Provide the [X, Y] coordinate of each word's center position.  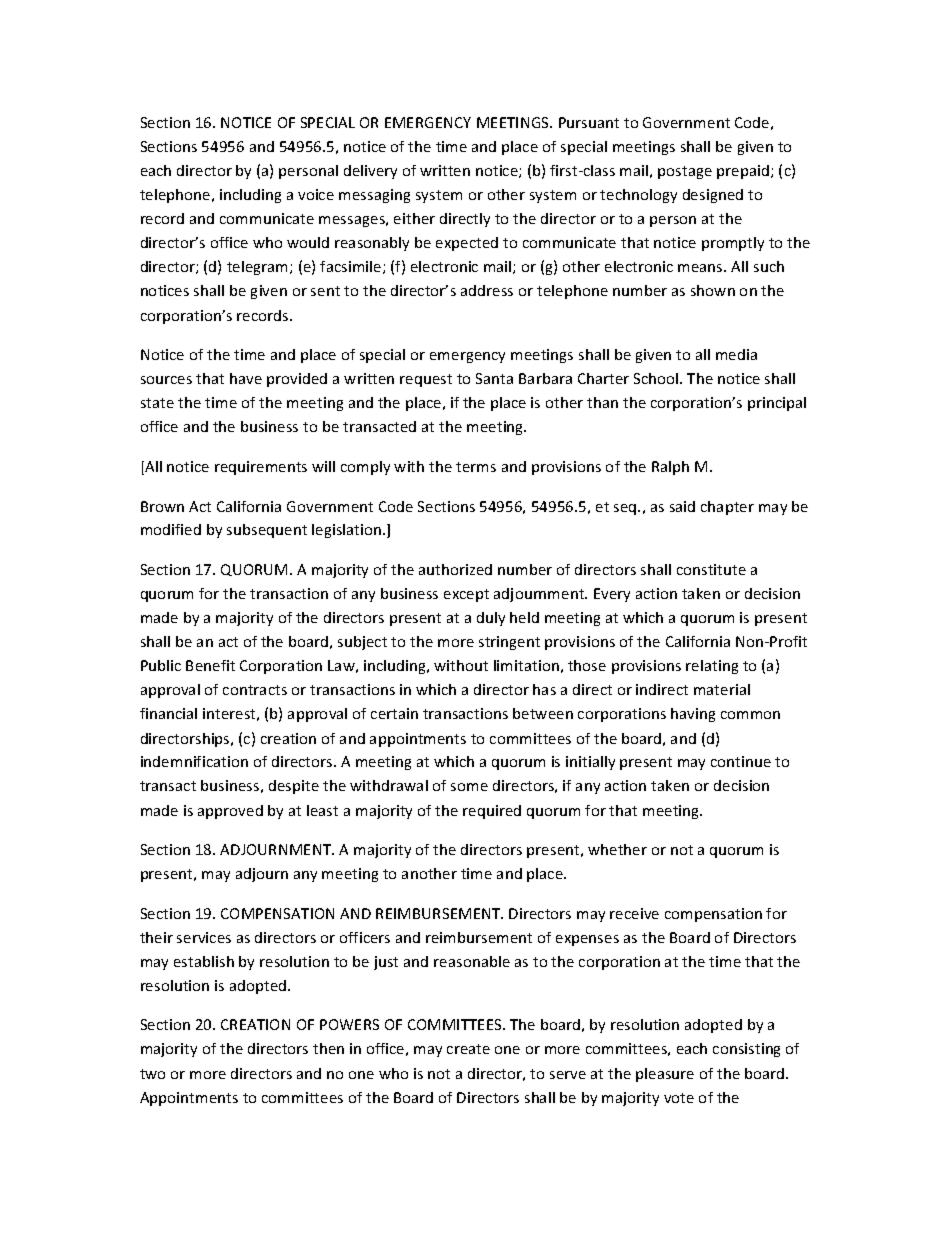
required [492, 812]
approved [230, 812]
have [246, 378]
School [657, 378]
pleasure [665, 1075]
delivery [370, 172]
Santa [494, 378]
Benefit [210, 665]
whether [617, 849]
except [466, 595]
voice [316, 194]
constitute [711, 569]
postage [685, 172]
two [152, 1074]
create [468, 1049]
